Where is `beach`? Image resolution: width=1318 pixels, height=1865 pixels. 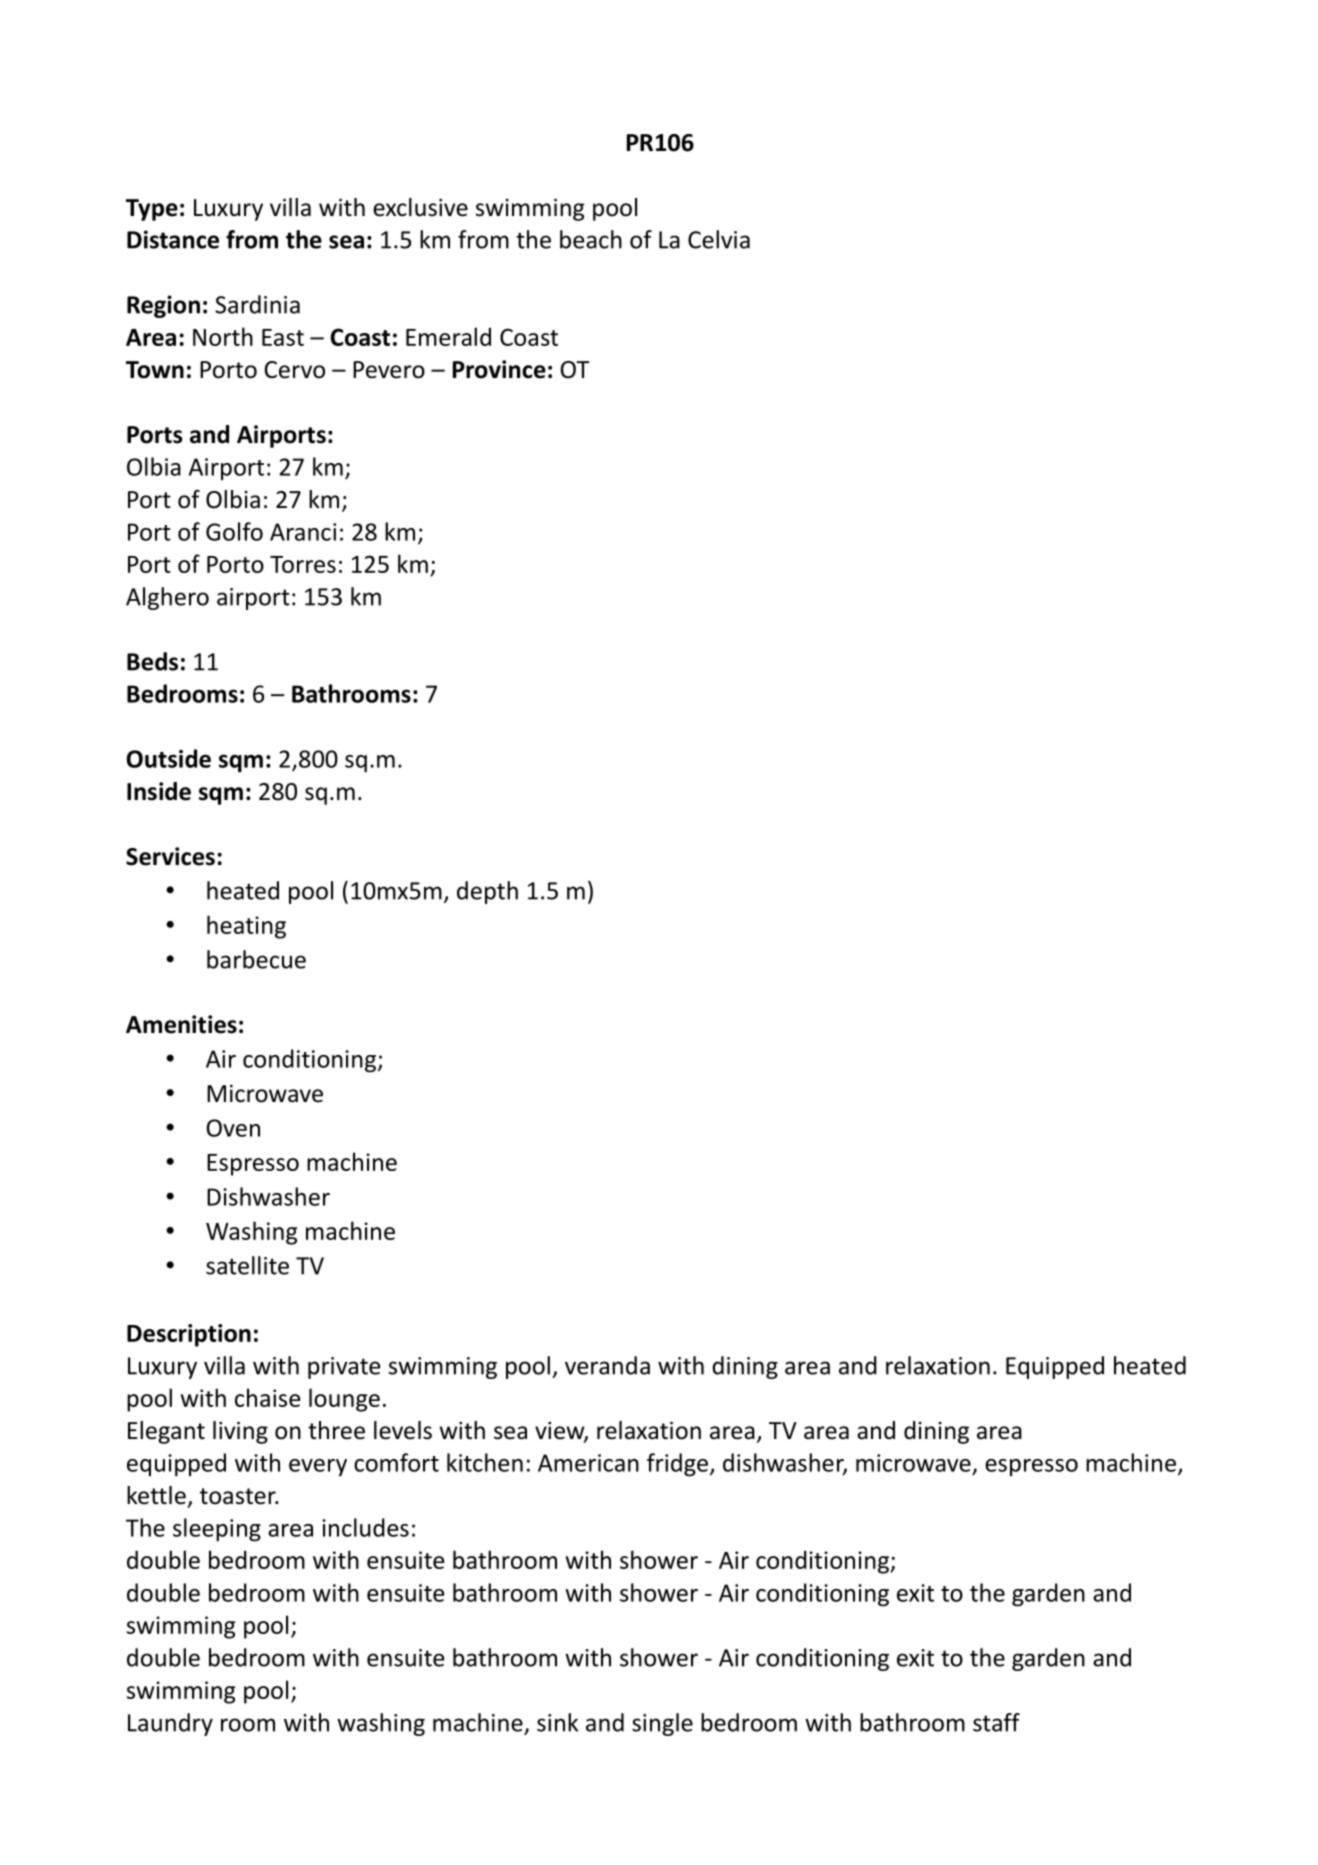 beach is located at coordinates (591, 239).
